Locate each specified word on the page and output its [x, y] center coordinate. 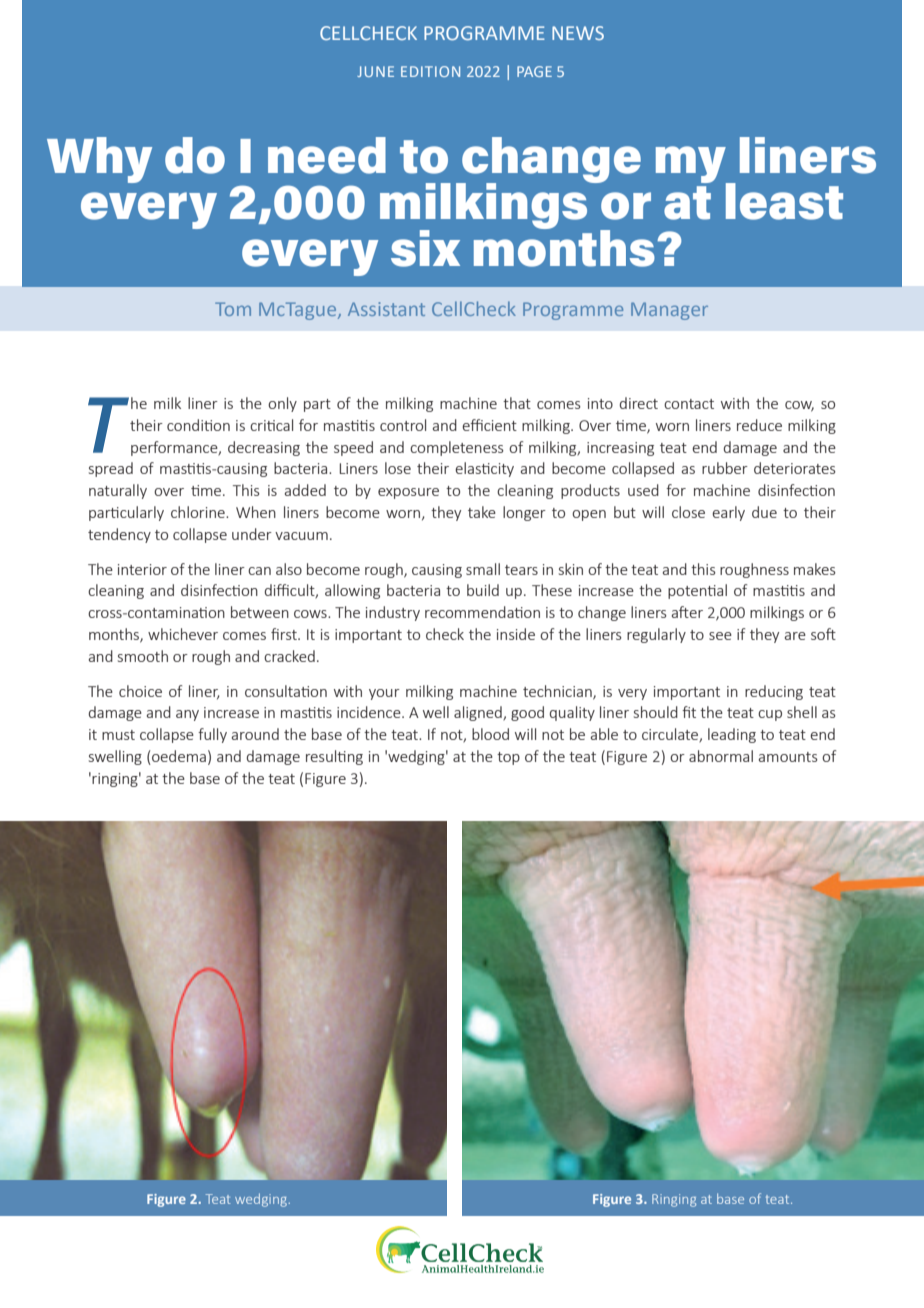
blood [490, 734]
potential [697, 591]
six [425, 248]
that [517, 403]
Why [99, 160]
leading [732, 735]
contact [689, 404]
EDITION [430, 71]
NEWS [578, 33]
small [483, 569]
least [784, 201]
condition [198, 425]
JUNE [375, 71]
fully [212, 735]
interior [142, 569]
